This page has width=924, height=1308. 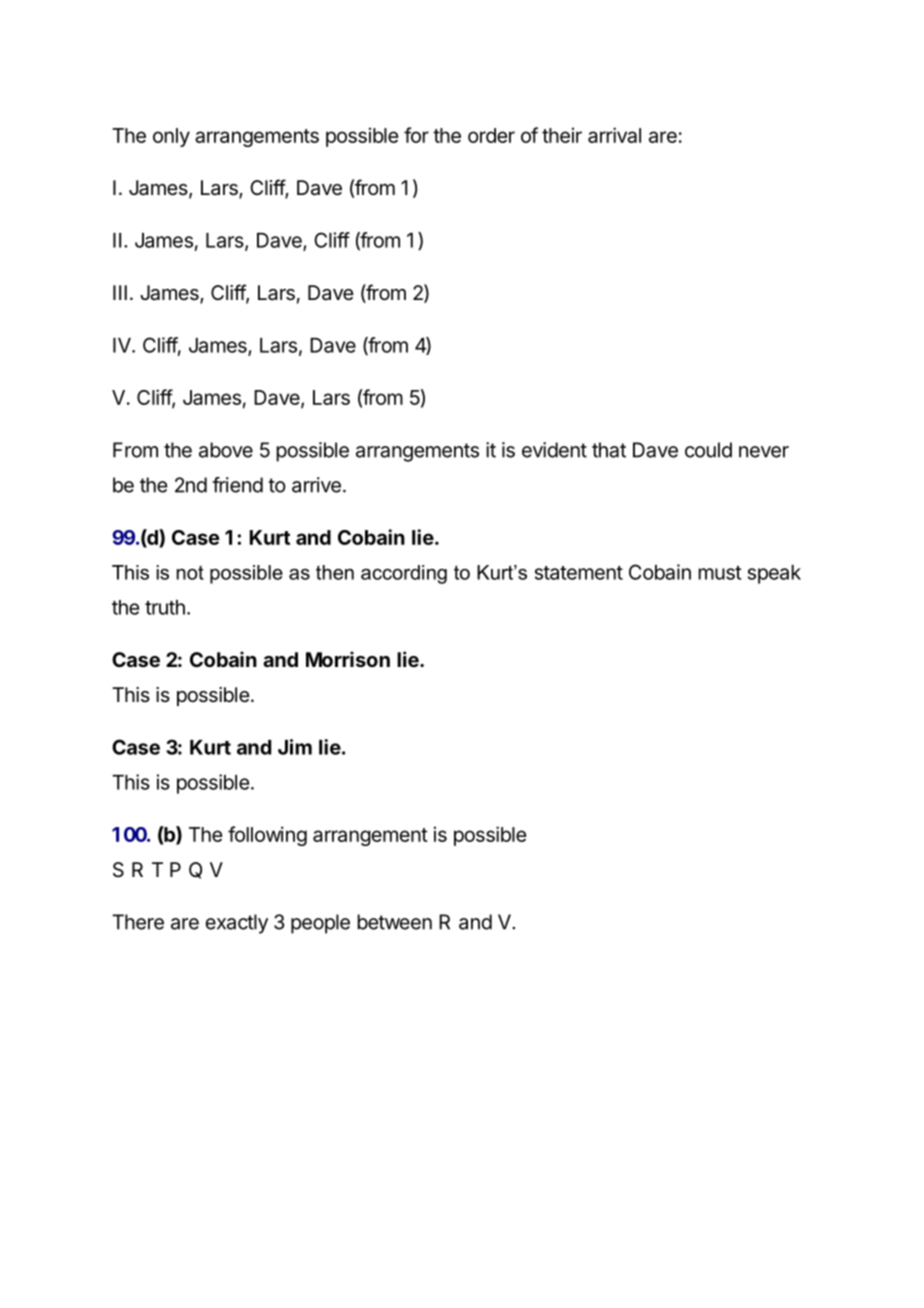 What do you see at coordinates (120, 292) in the page?
I see `III` at bounding box center [120, 292].
